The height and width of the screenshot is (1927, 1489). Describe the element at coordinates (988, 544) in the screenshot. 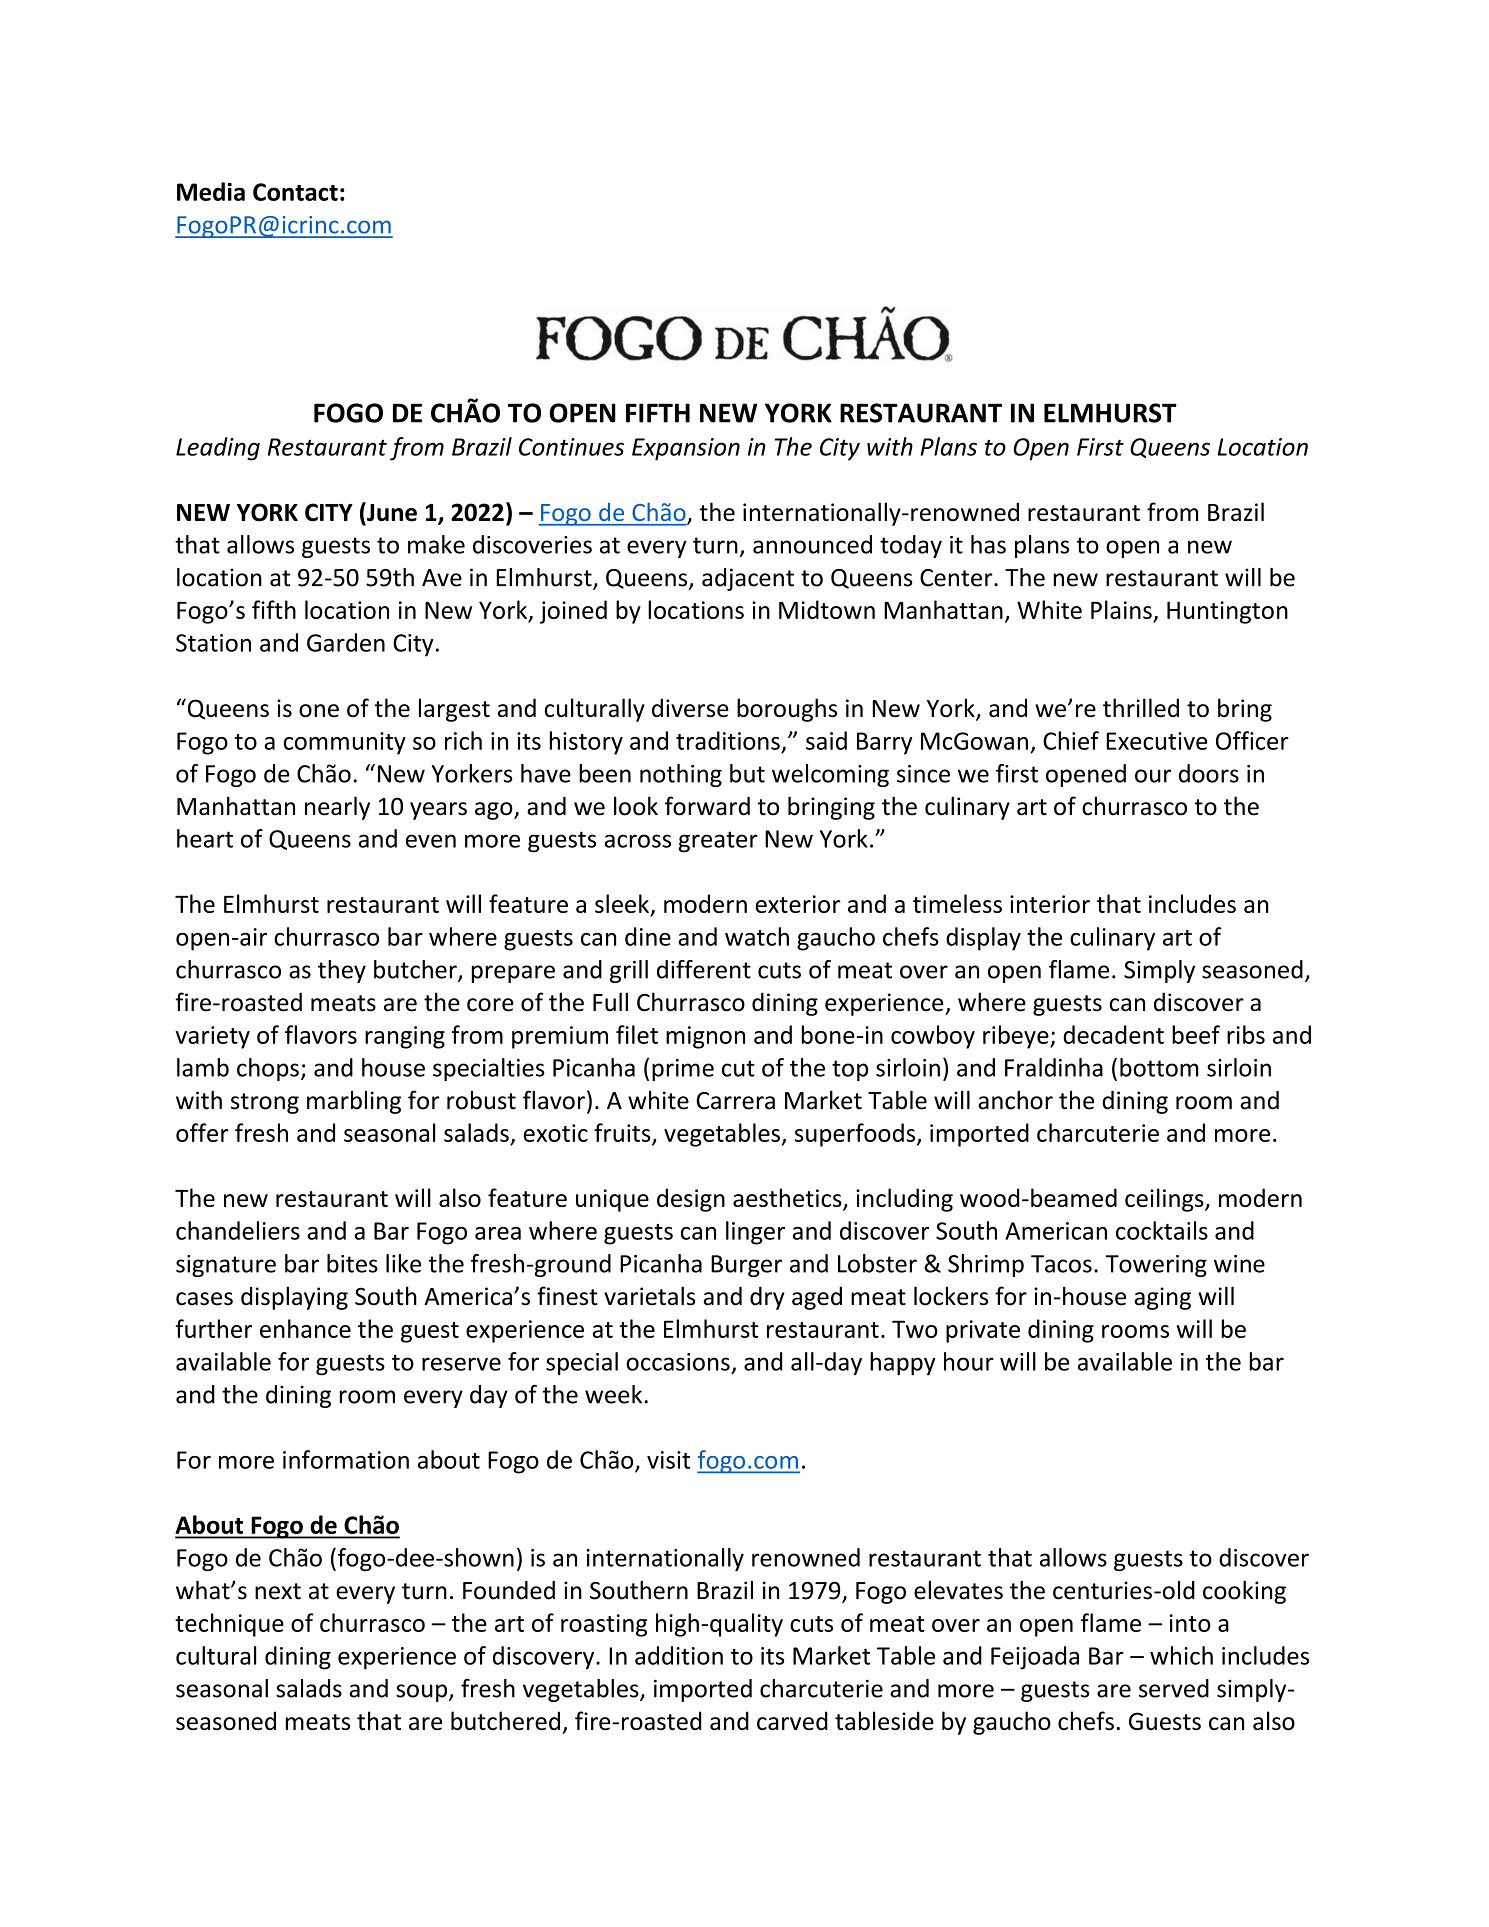

I see `has` at that location.
